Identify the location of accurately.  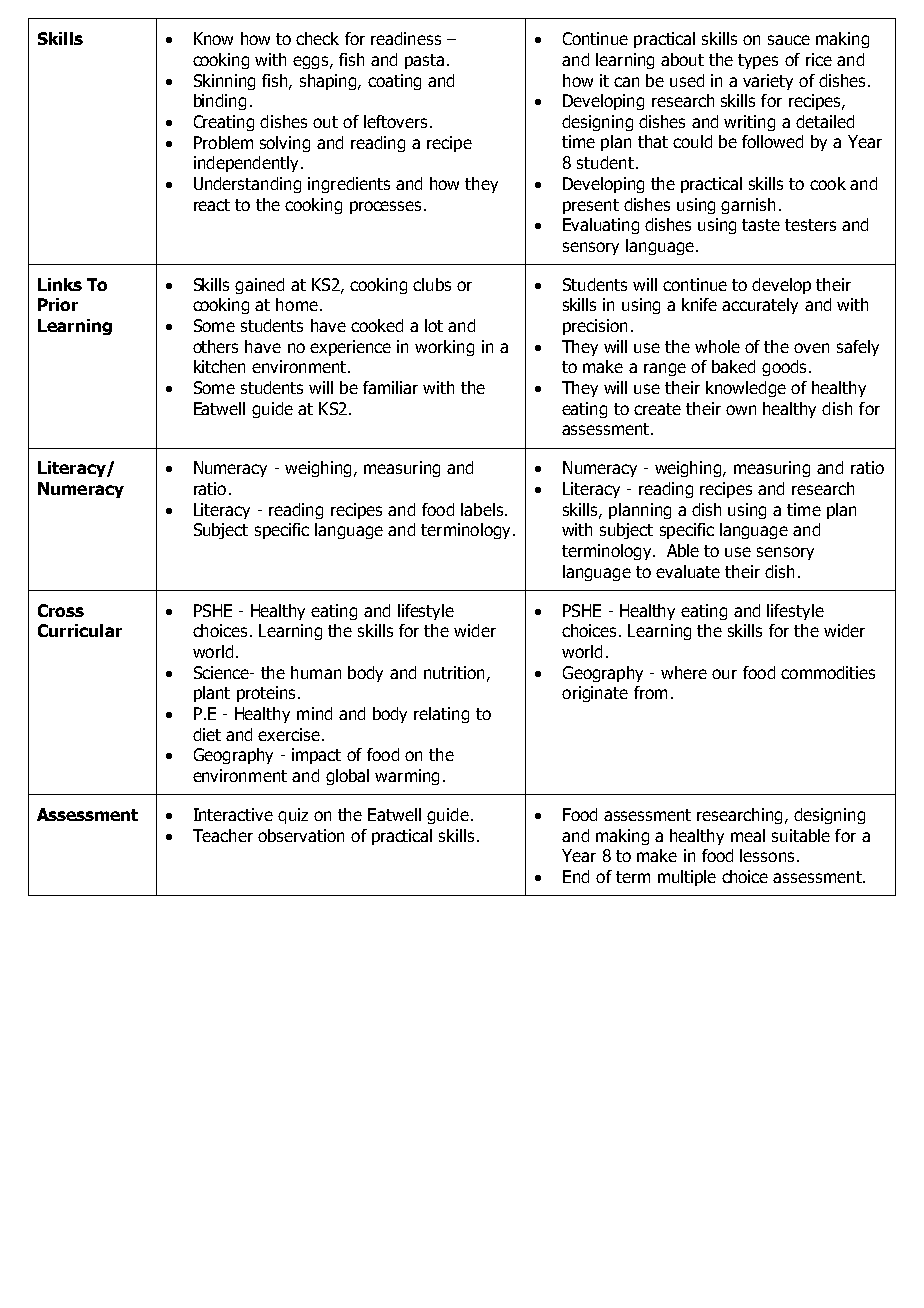
(760, 306).
